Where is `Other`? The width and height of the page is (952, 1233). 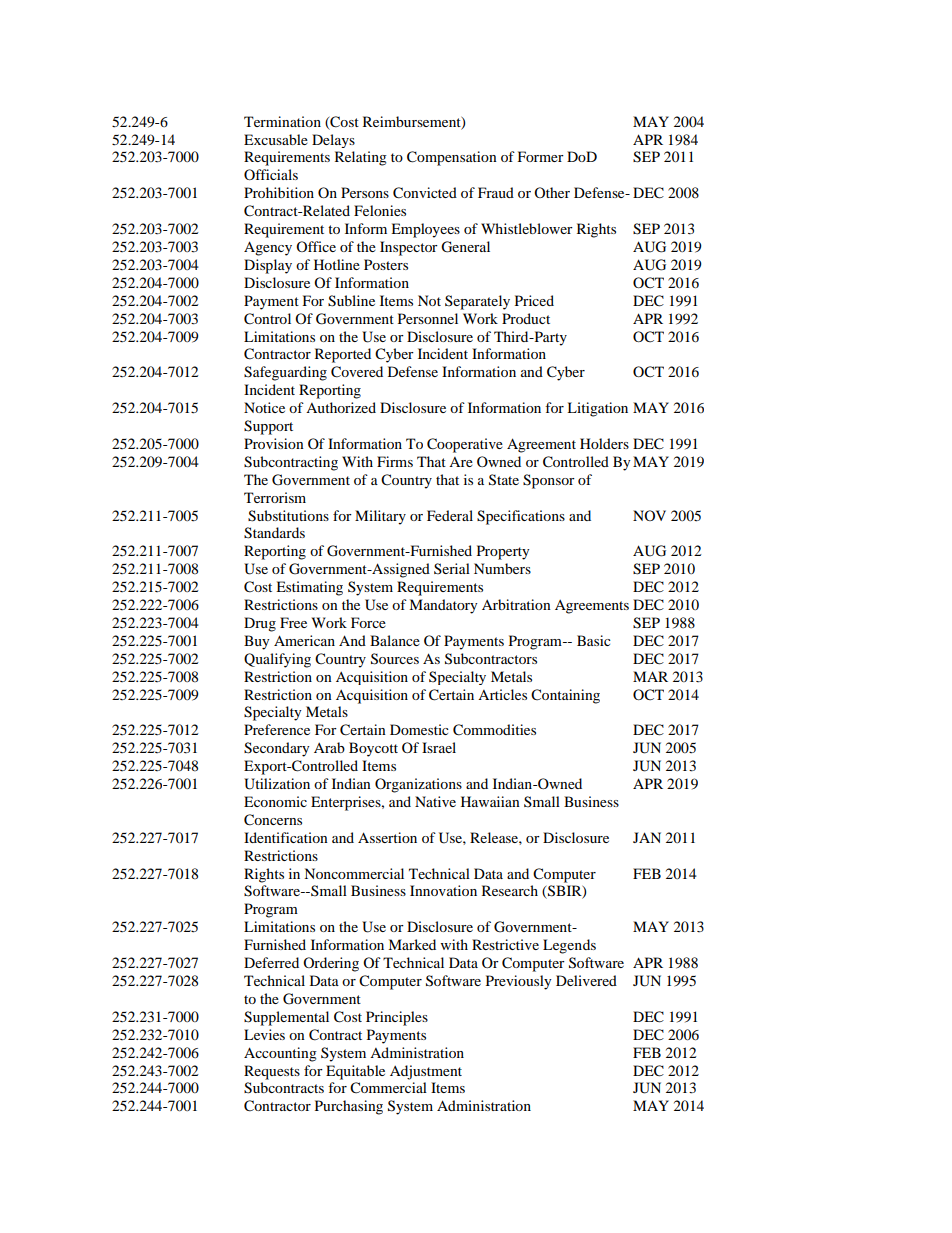 Other is located at coordinates (552, 192).
